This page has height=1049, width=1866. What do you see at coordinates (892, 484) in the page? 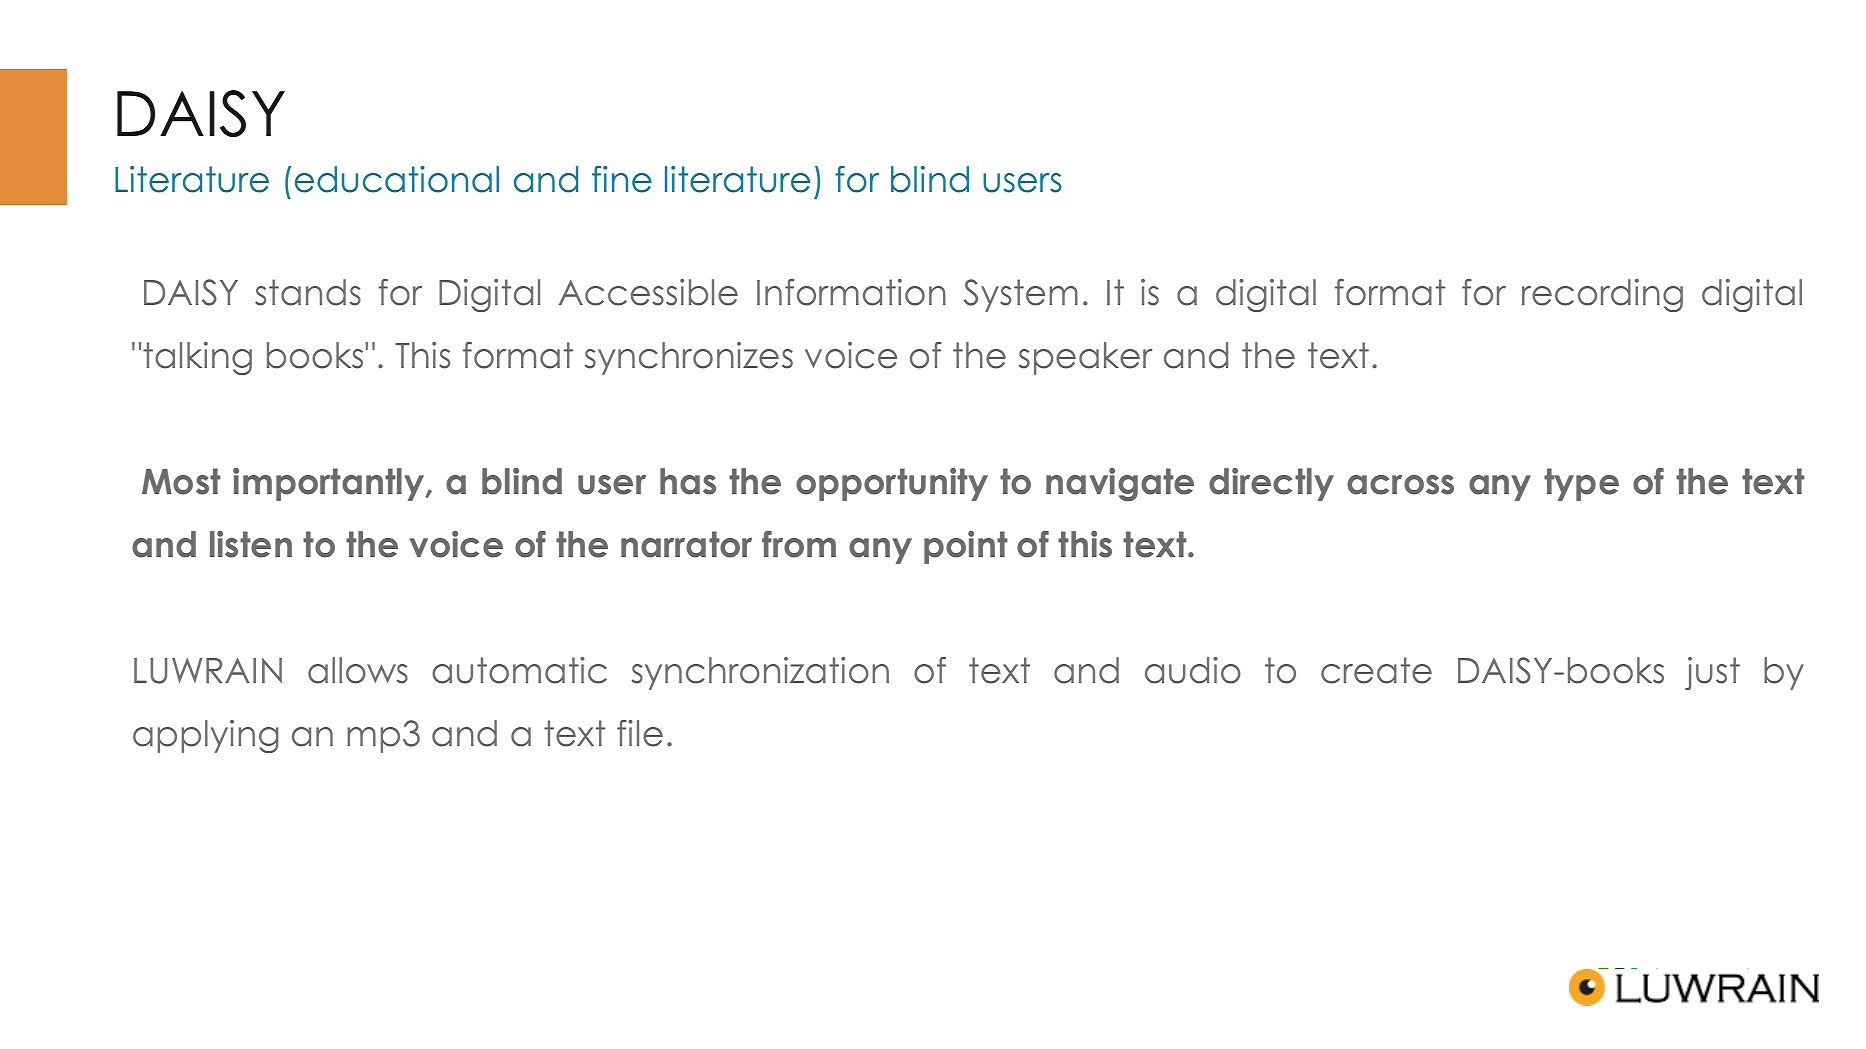
I see `opportunity` at bounding box center [892, 484].
